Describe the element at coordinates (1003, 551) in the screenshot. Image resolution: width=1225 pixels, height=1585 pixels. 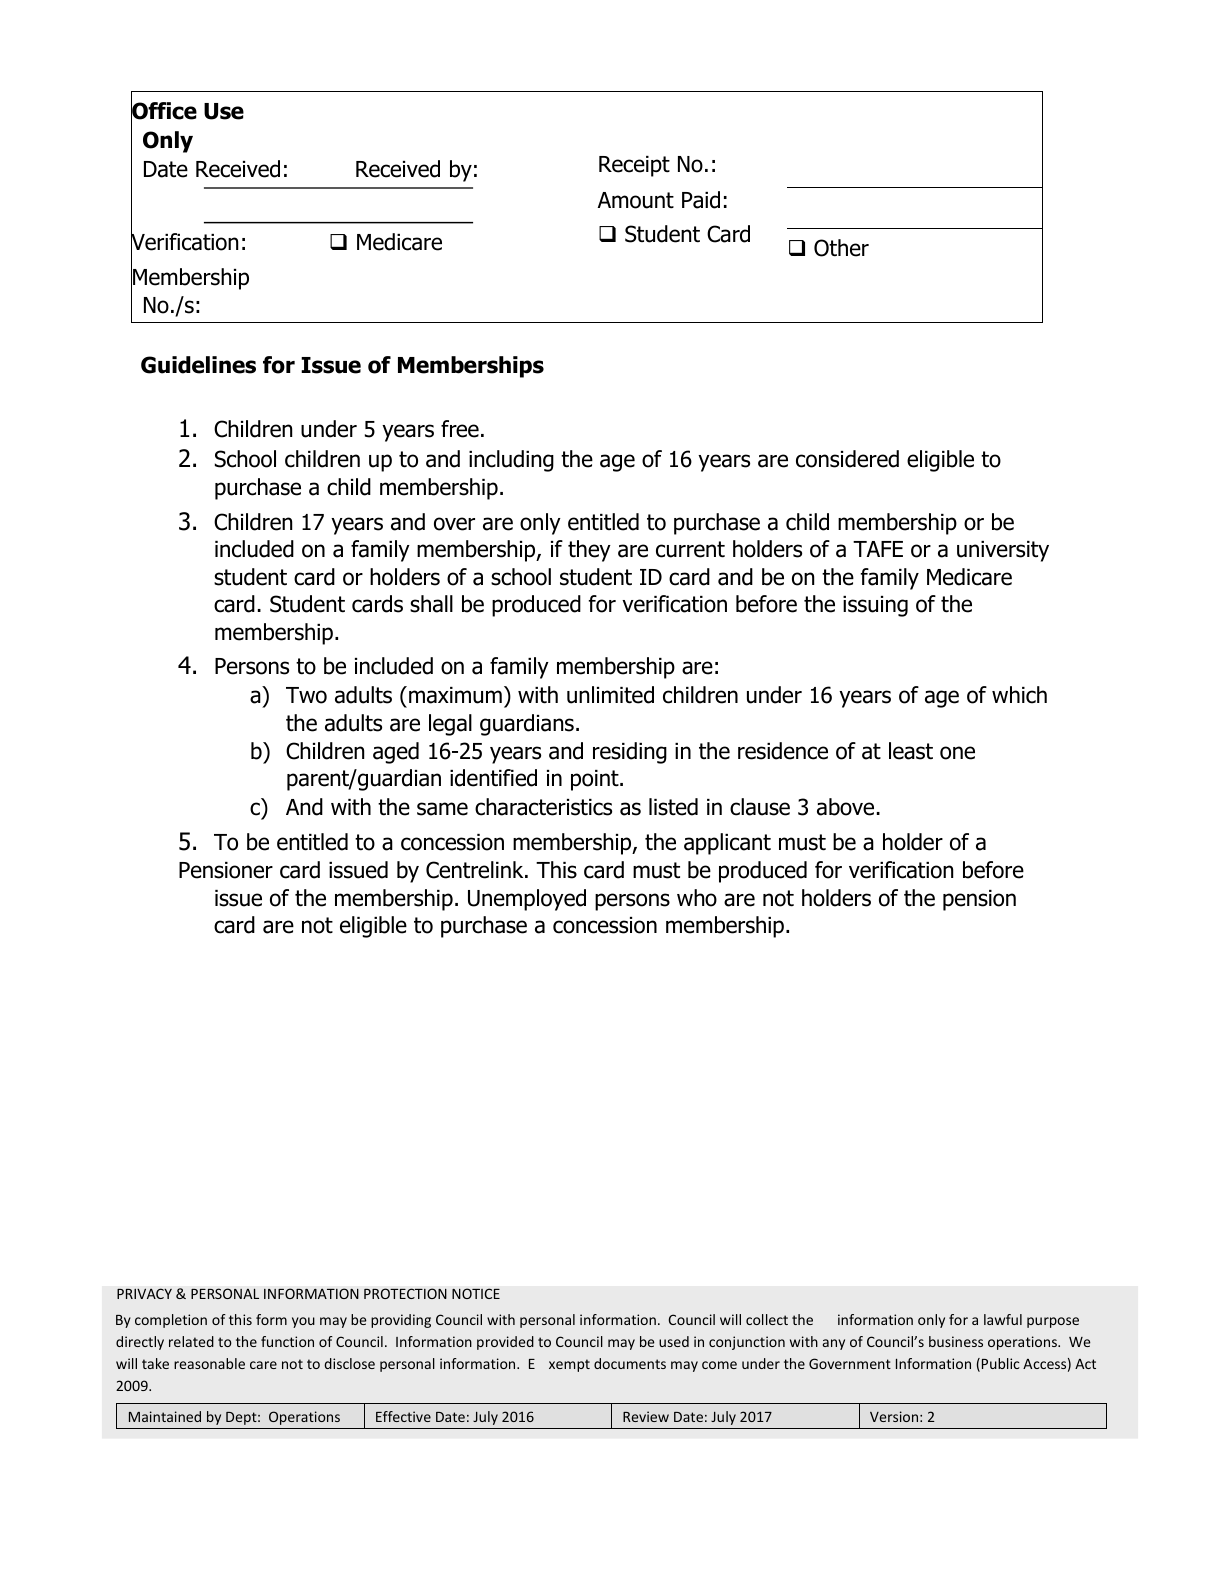
I see `university` at that location.
